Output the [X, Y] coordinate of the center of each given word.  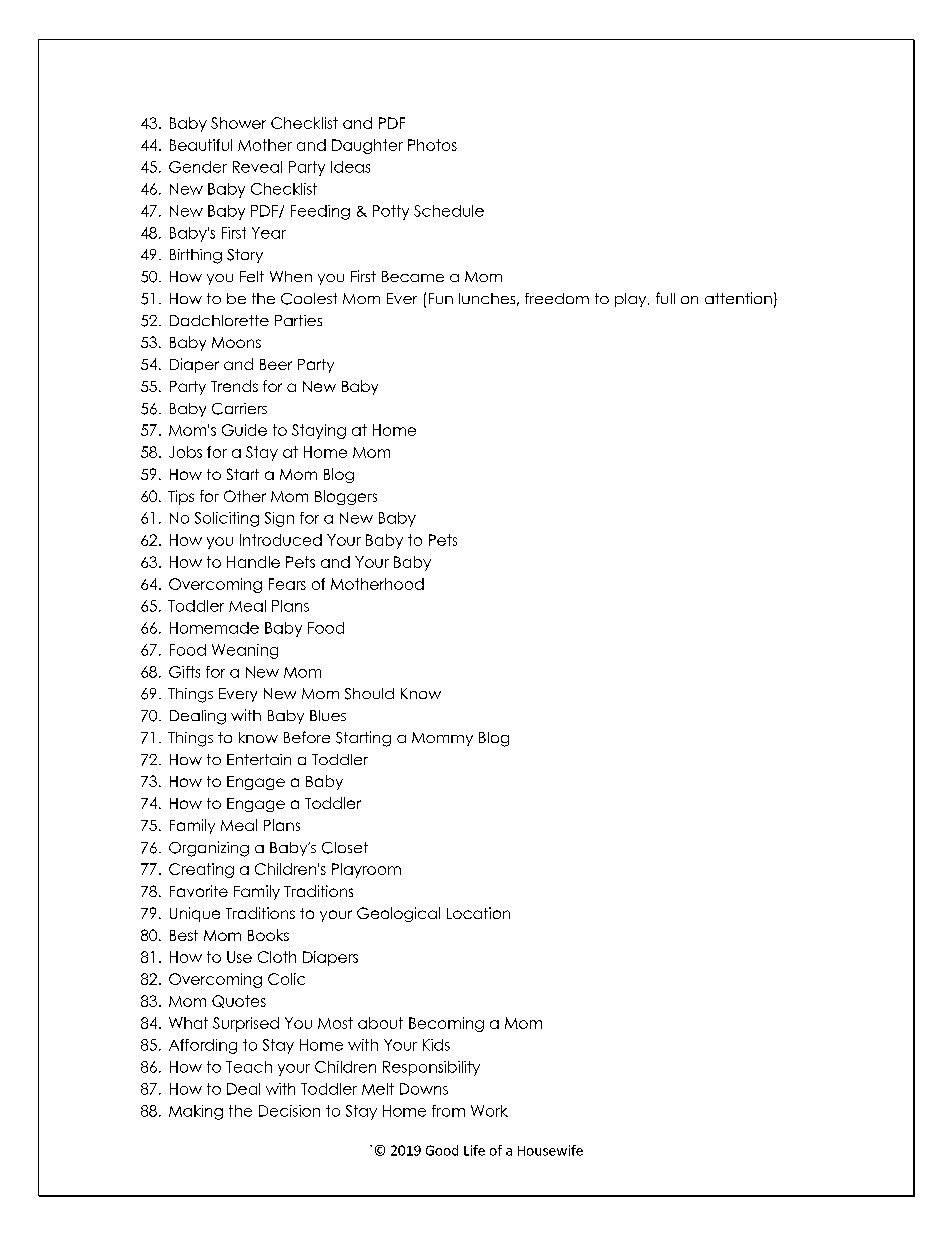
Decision [289, 1111]
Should [369, 694]
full [665, 298]
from [448, 1111]
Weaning [245, 651]
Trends [234, 386]
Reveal [257, 167]
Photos [432, 145]
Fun [441, 298]
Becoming [446, 1024]
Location [478, 913]
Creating [201, 870]
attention [738, 298]
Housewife [550, 1150]
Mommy [442, 739]
